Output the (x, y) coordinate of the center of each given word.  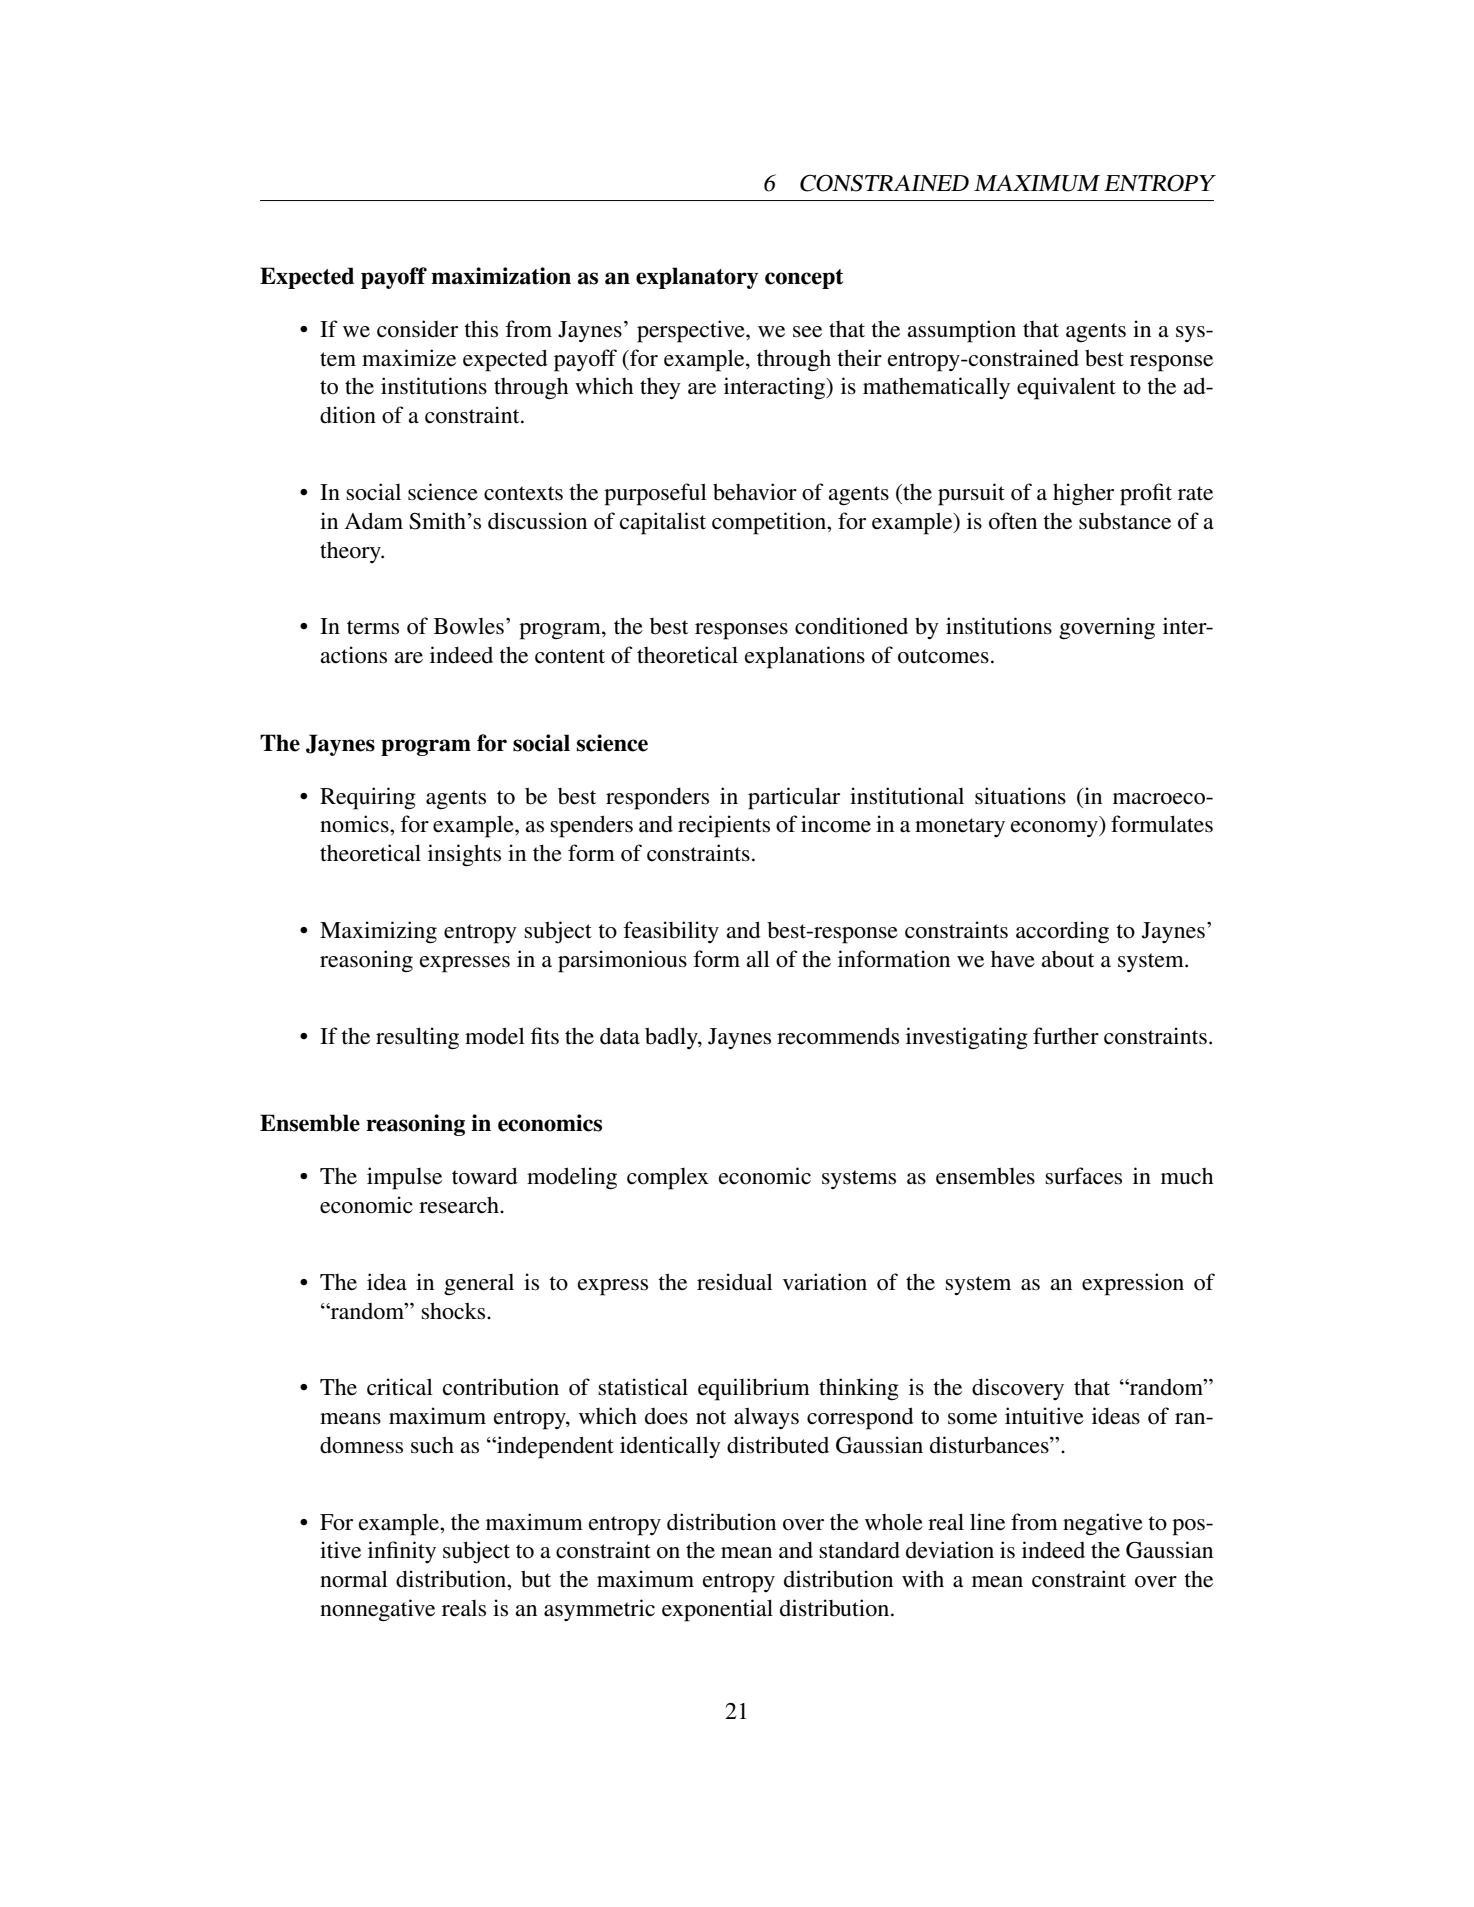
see (807, 332)
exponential (717, 1610)
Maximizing (378, 932)
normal (354, 1579)
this (481, 329)
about (1067, 959)
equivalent (1066, 388)
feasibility (671, 932)
